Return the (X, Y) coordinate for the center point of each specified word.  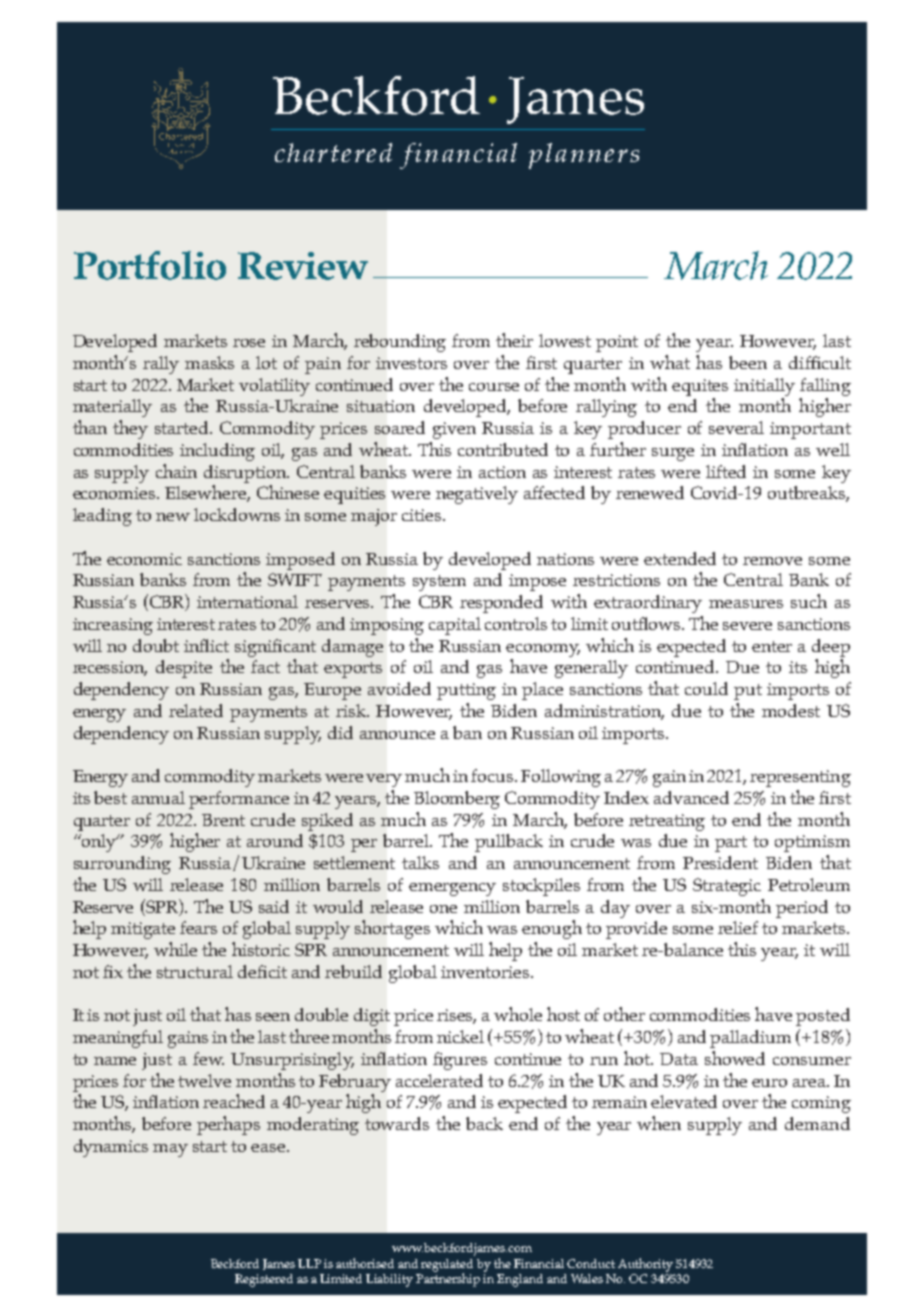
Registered (264, 1280)
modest (791, 710)
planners (584, 156)
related (196, 710)
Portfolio (150, 265)
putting (466, 691)
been (748, 362)
